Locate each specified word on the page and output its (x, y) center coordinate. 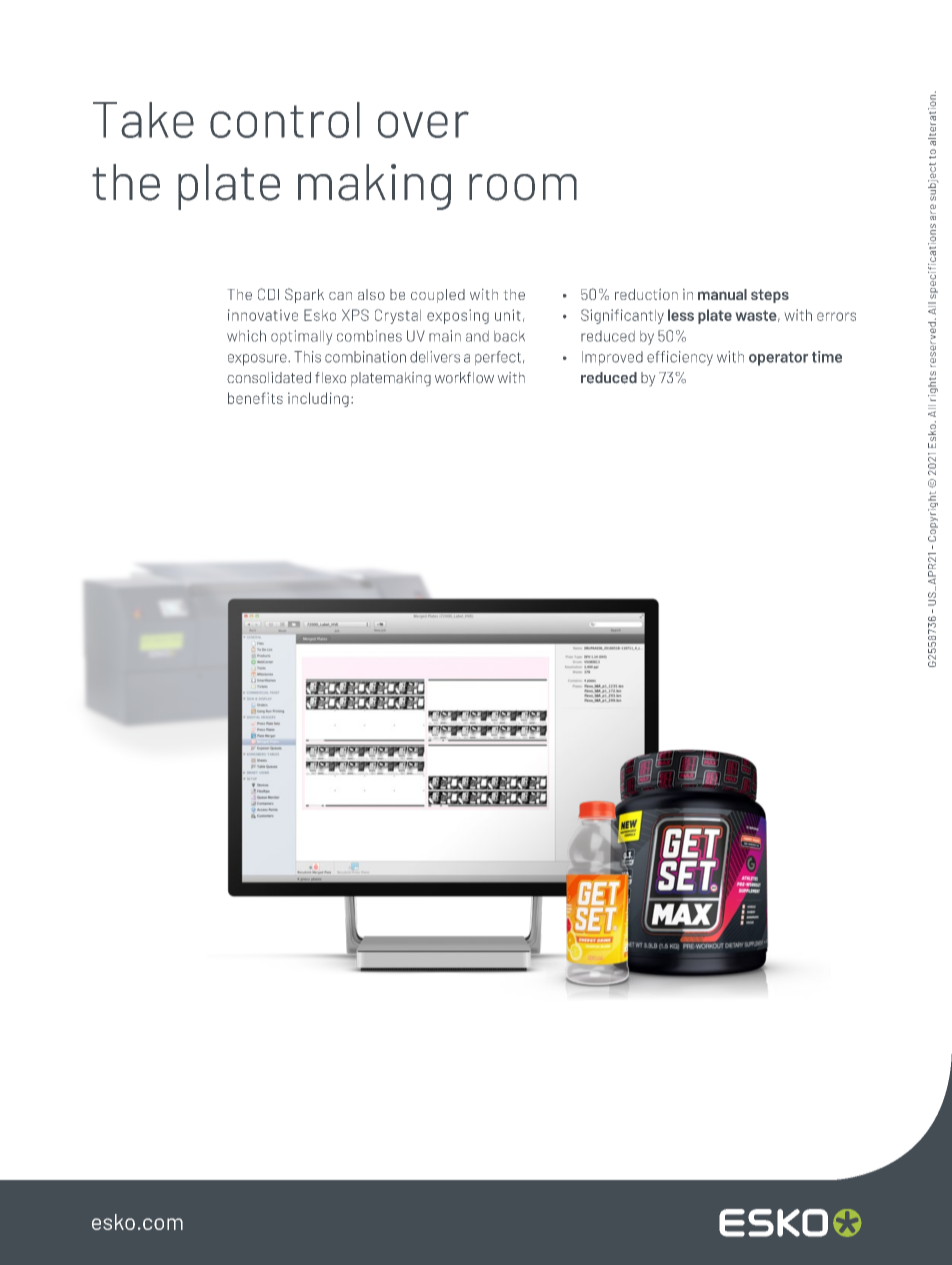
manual (722, 294)
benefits (255, 398)
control (285, 120)
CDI (268, 294)
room (523, 187)
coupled (438, 296)
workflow (464, 377)
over (423, 124)
